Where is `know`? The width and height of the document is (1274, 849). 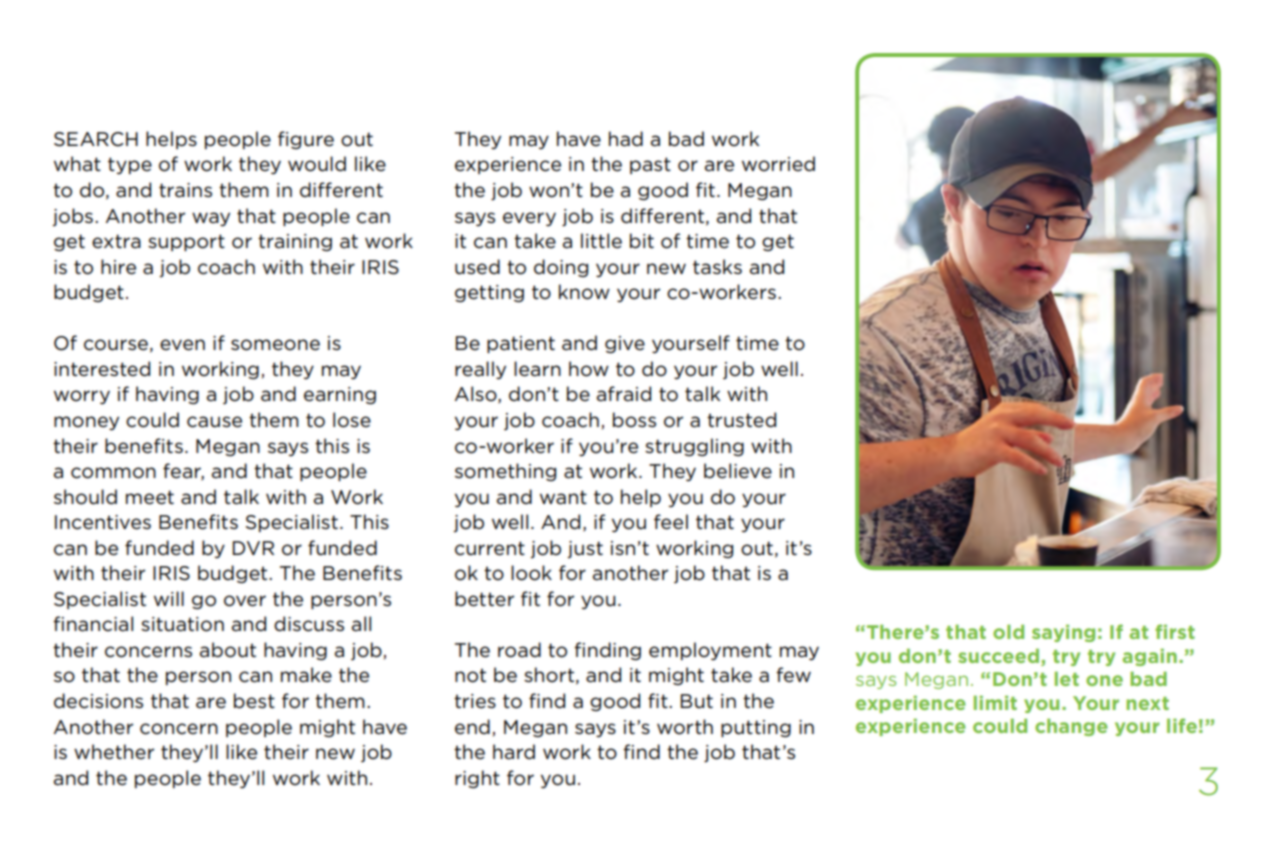
know is located at coordinates (584, 292).
